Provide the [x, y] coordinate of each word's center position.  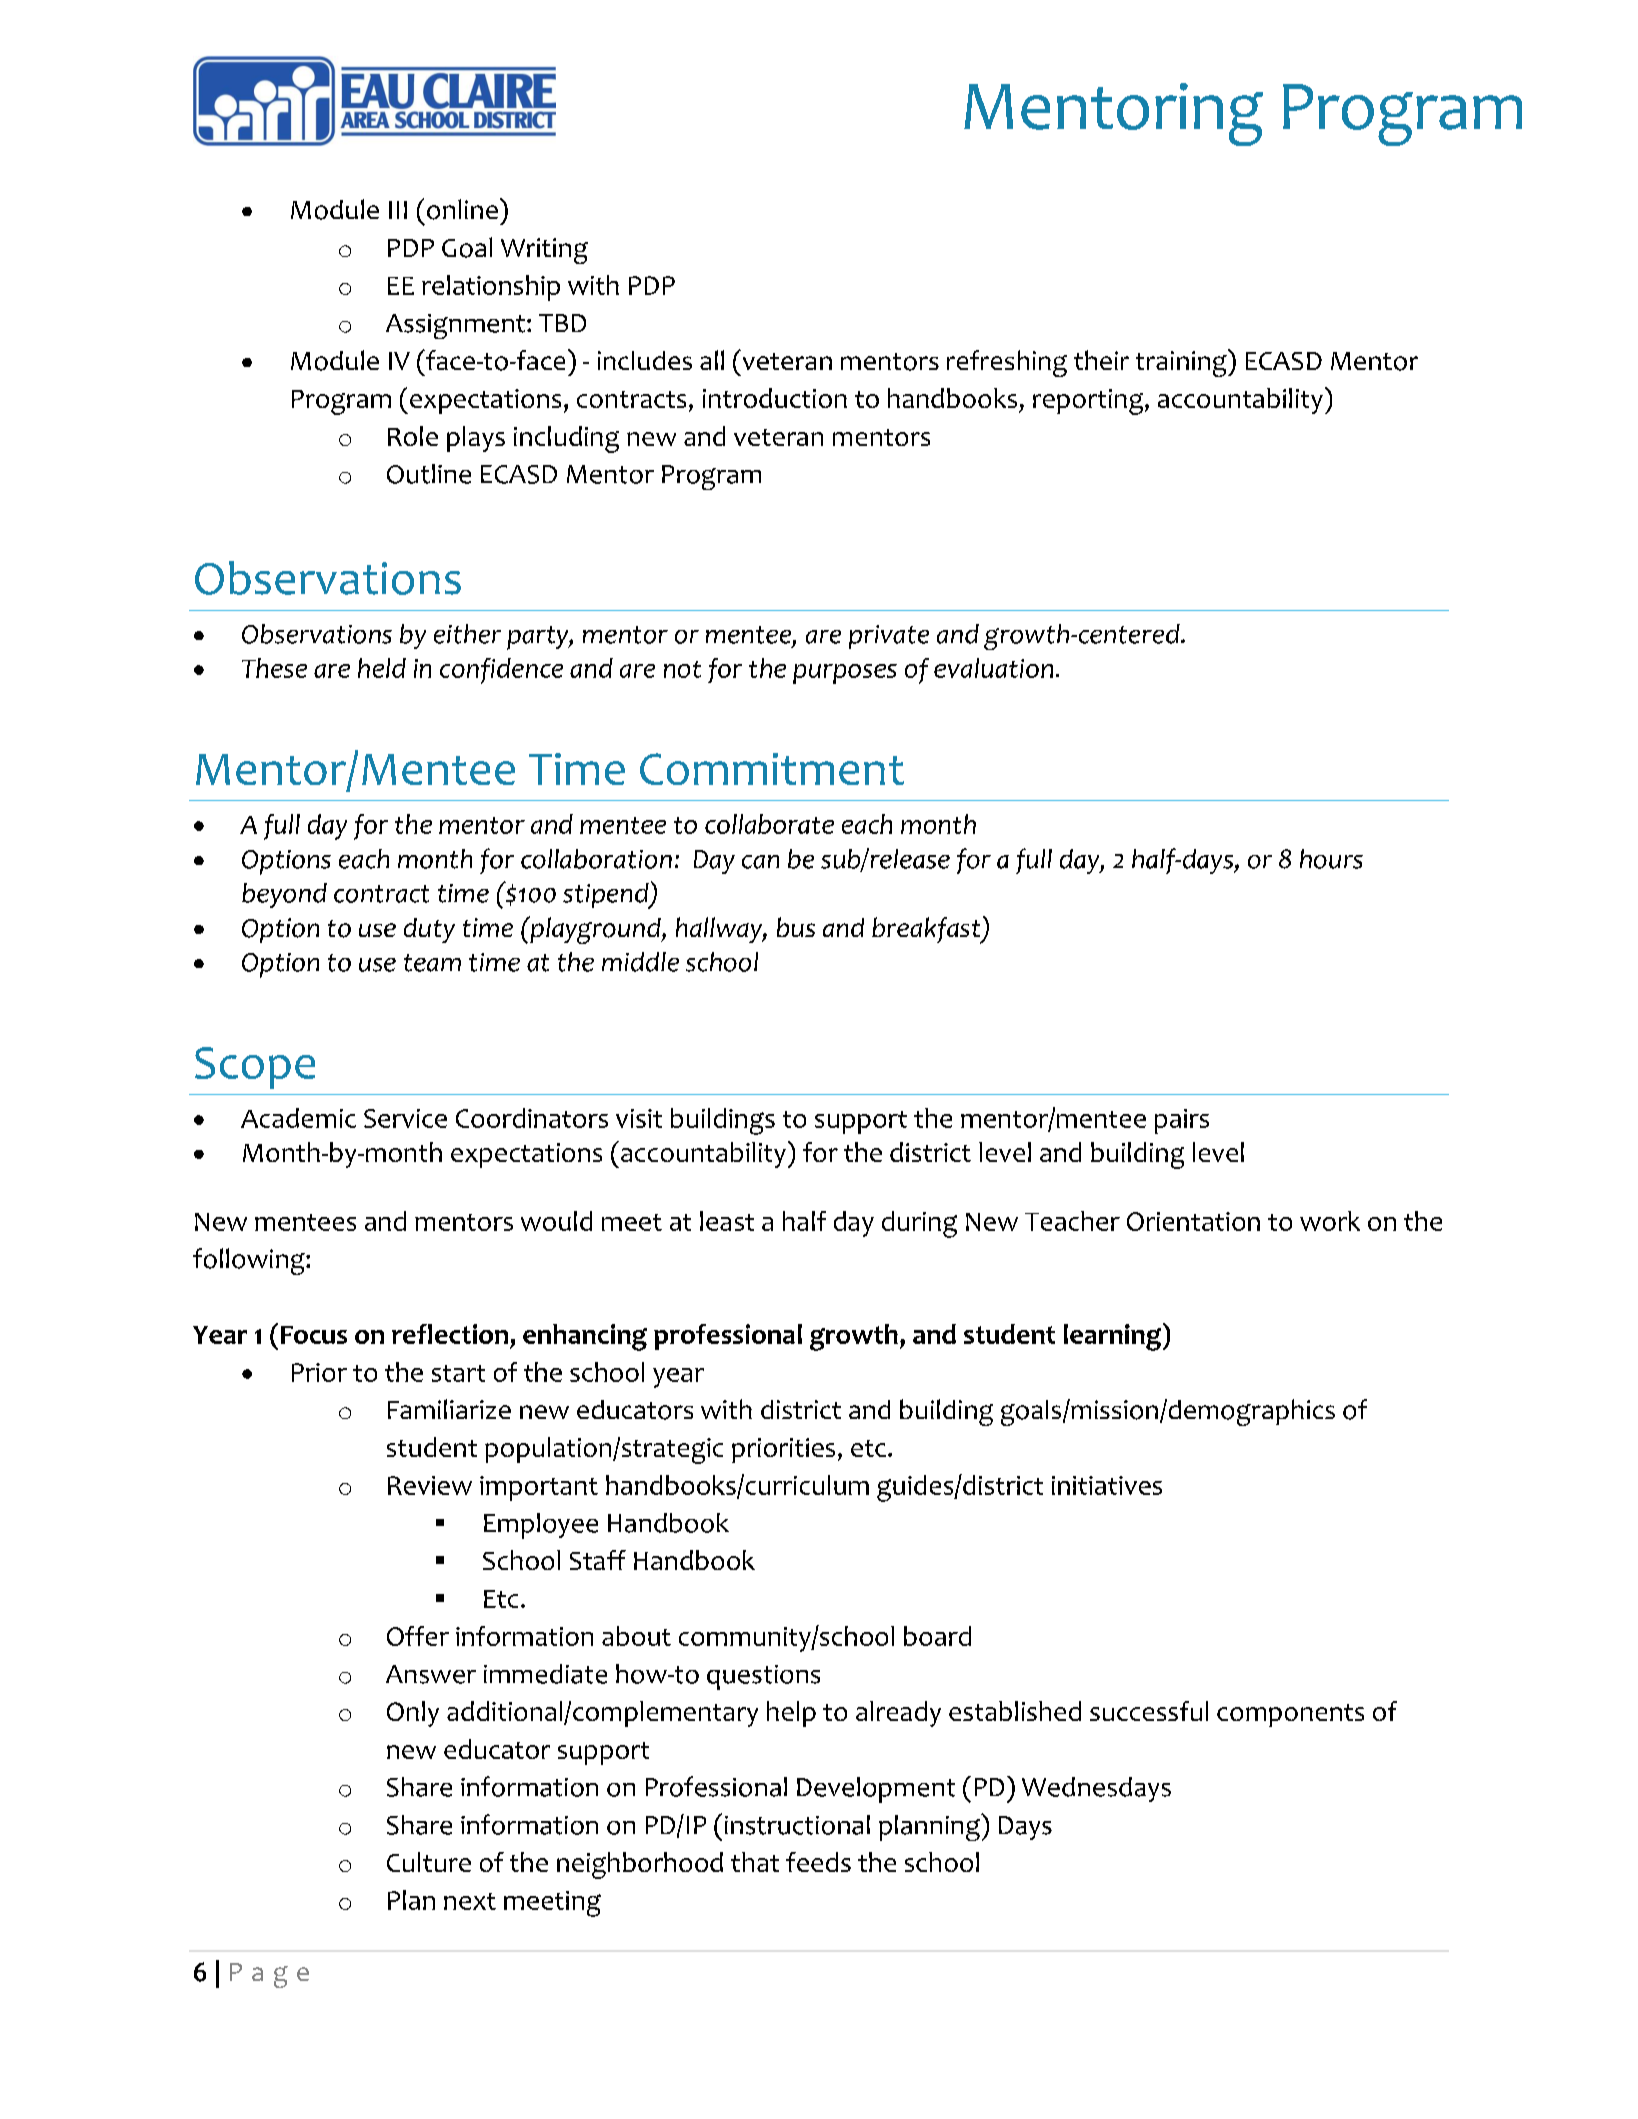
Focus [314, 1335]
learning [1114, 1337]
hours [1331, 859]
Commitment [772, 769]
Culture [429, 1862]
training [1182, 363]
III [398, 210]
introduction [775, 398]
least [727, 1221]
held [382, 668]
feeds [818, 1862]
